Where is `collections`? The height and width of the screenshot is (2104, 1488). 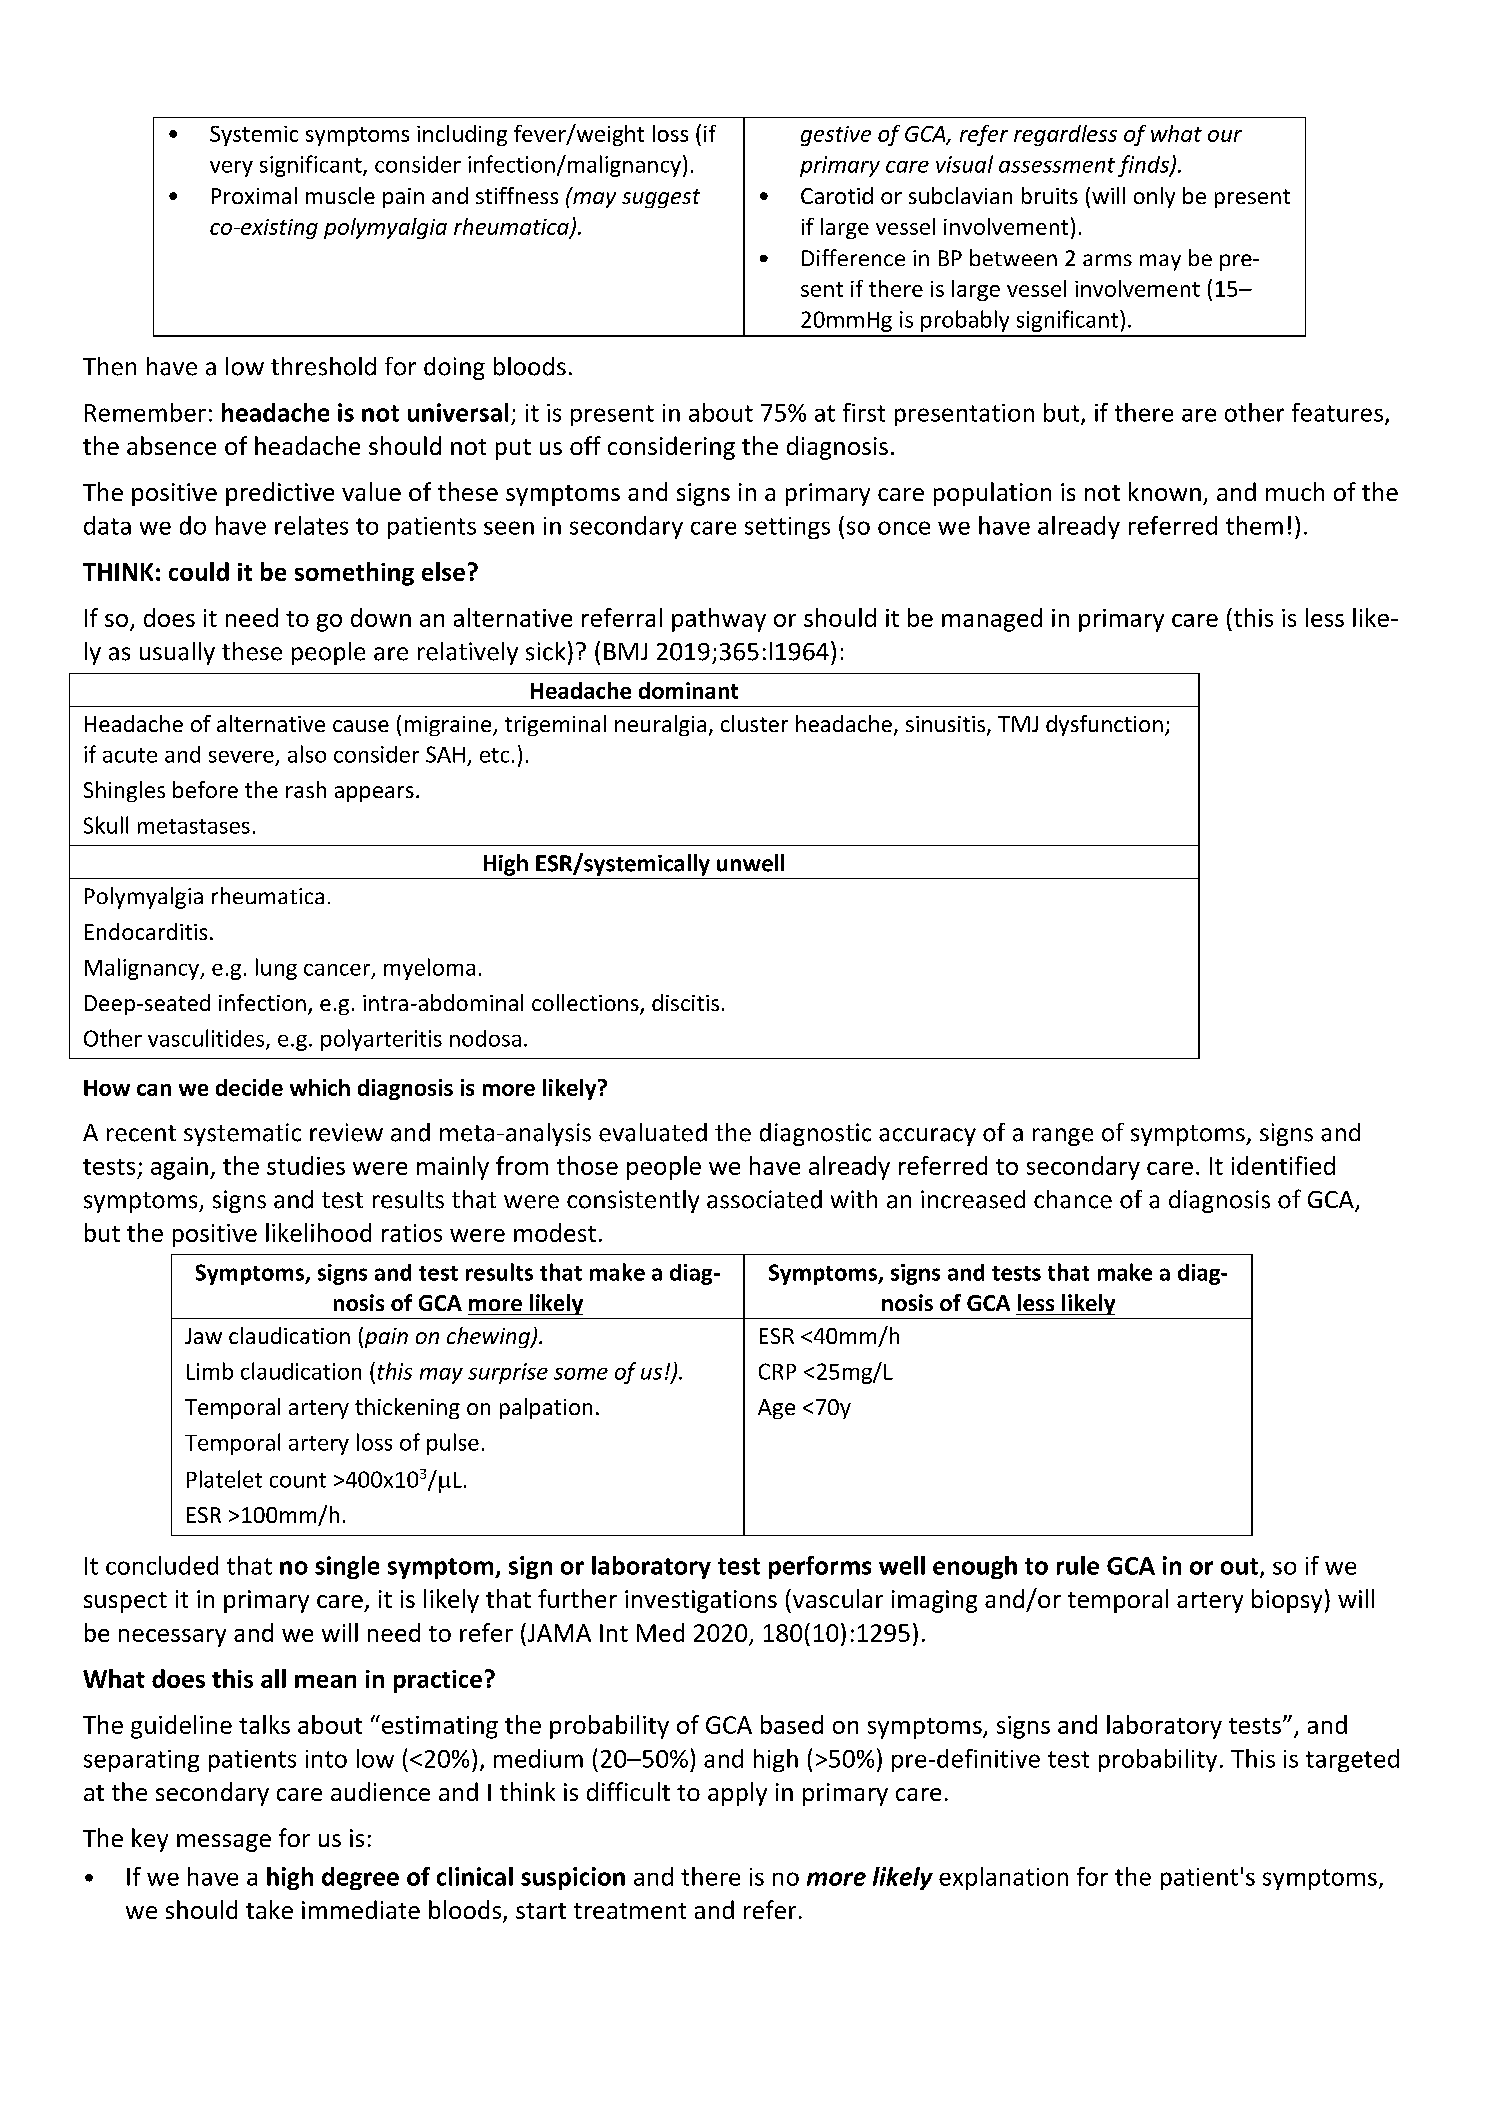
collections is located at coordinates (586, 1004).
